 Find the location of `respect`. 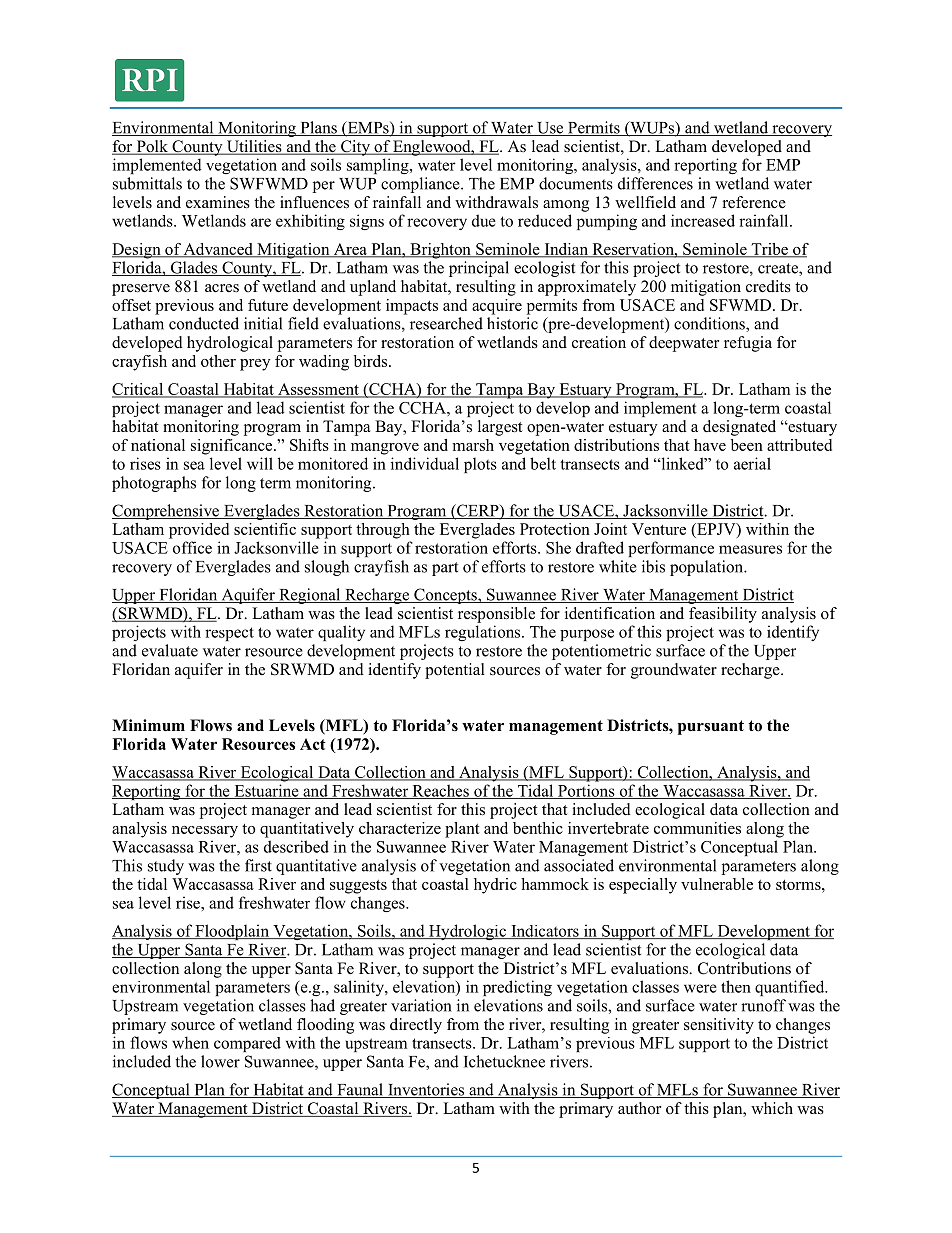

respect is located at coordinates (229, 634).
